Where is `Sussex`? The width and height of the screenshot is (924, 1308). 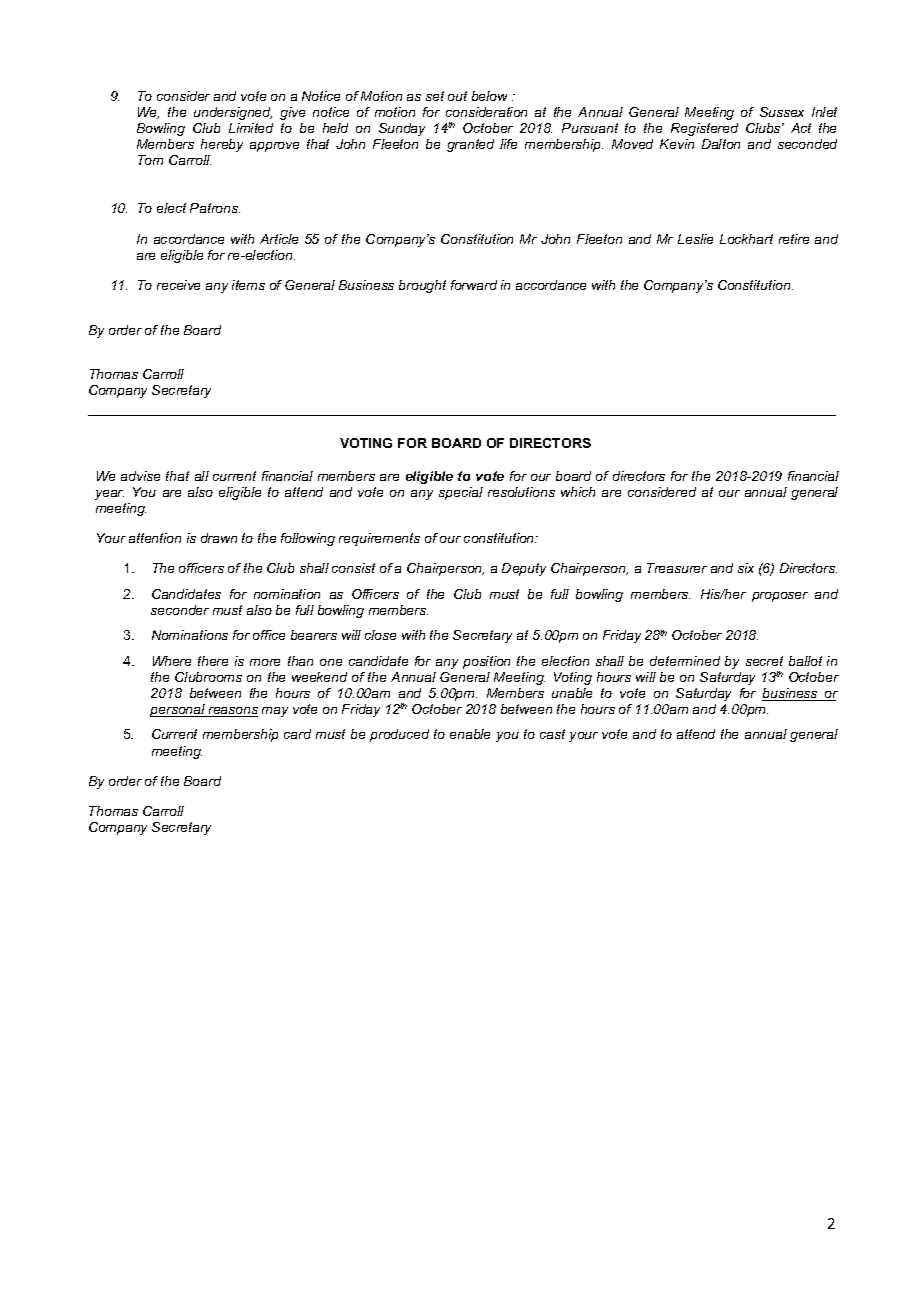 Sussex is located at coordinates (782, 112).
